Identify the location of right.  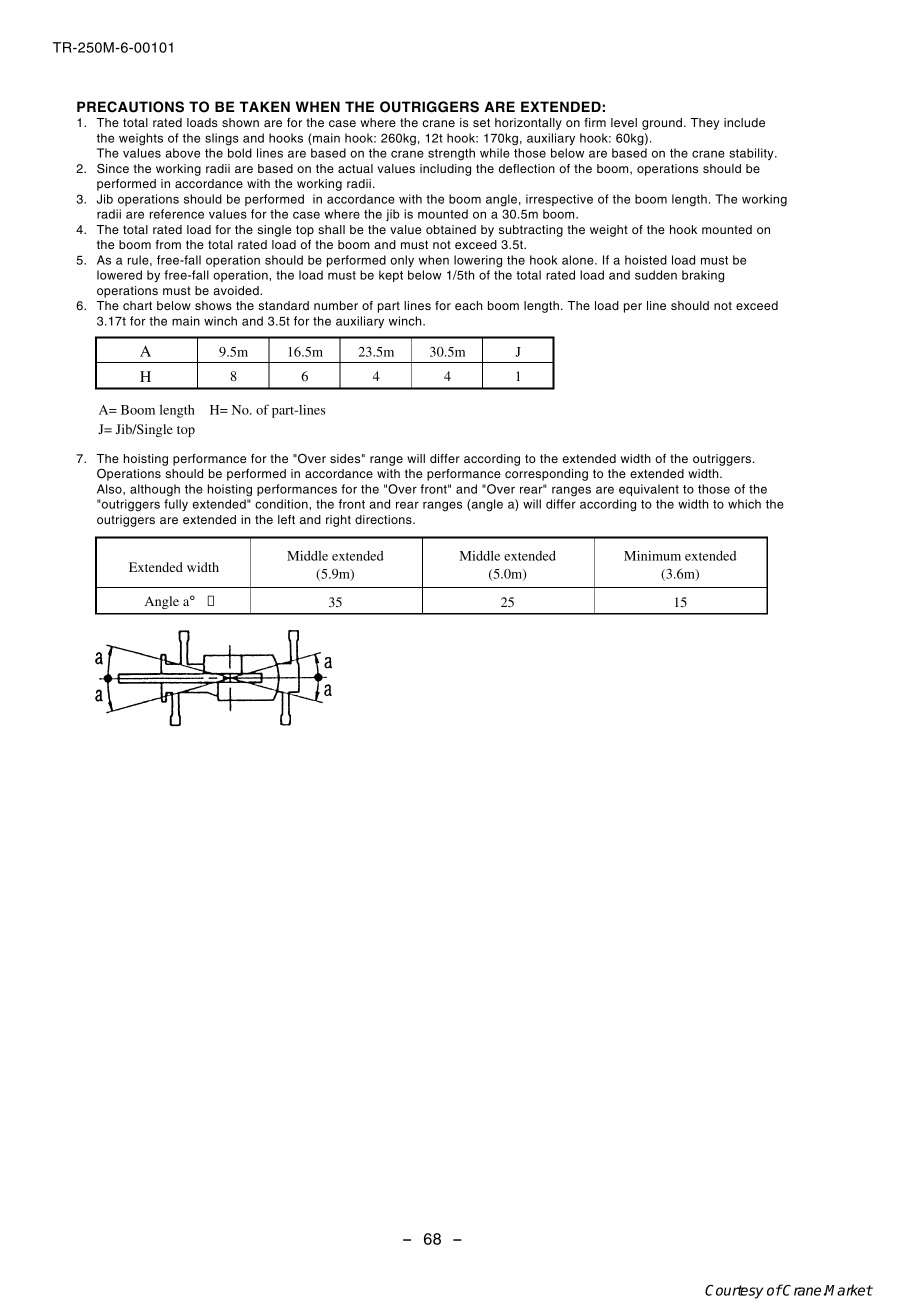
(338, 521).
